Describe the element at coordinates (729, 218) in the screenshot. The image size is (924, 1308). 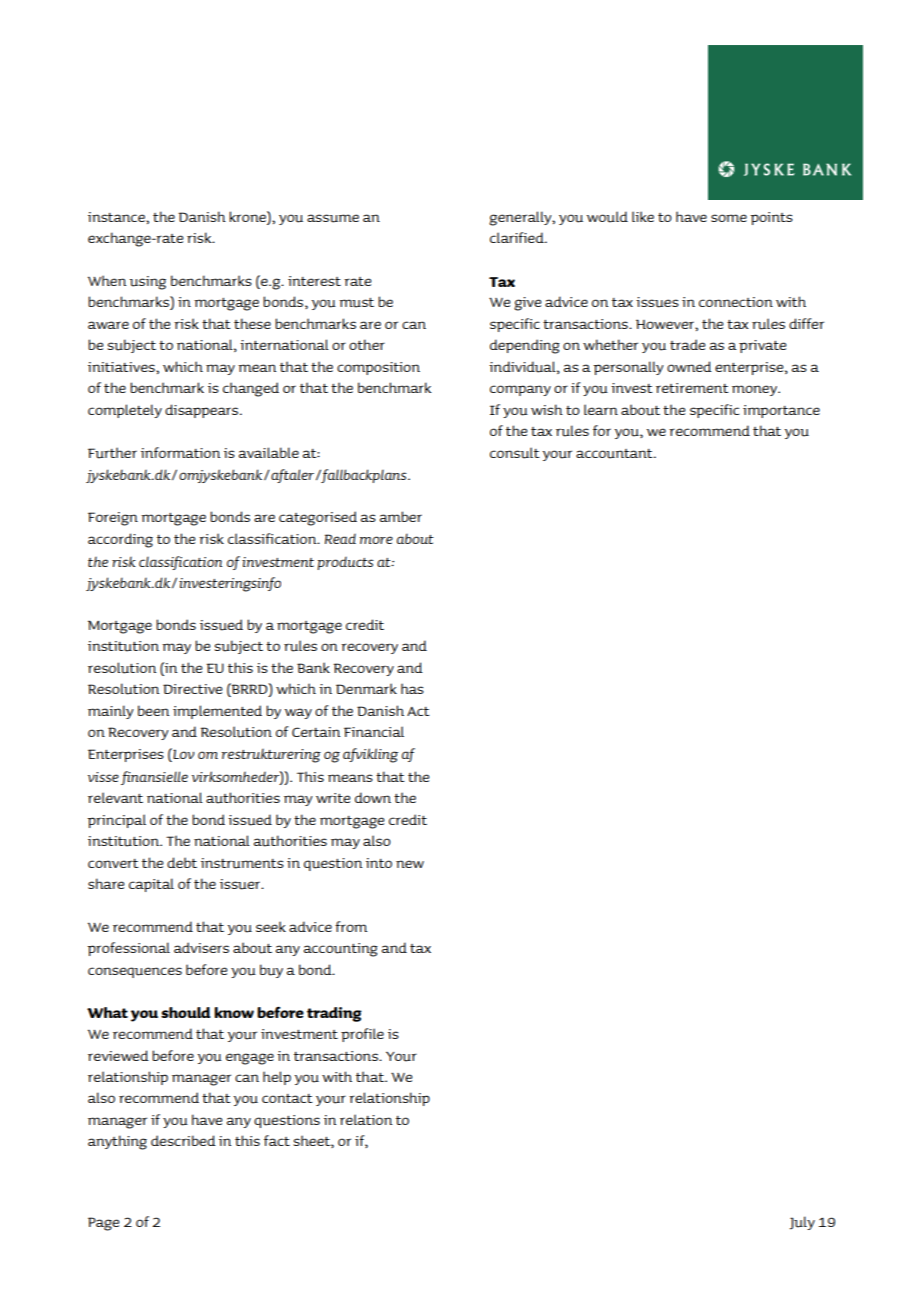
I see `some` at that location.
